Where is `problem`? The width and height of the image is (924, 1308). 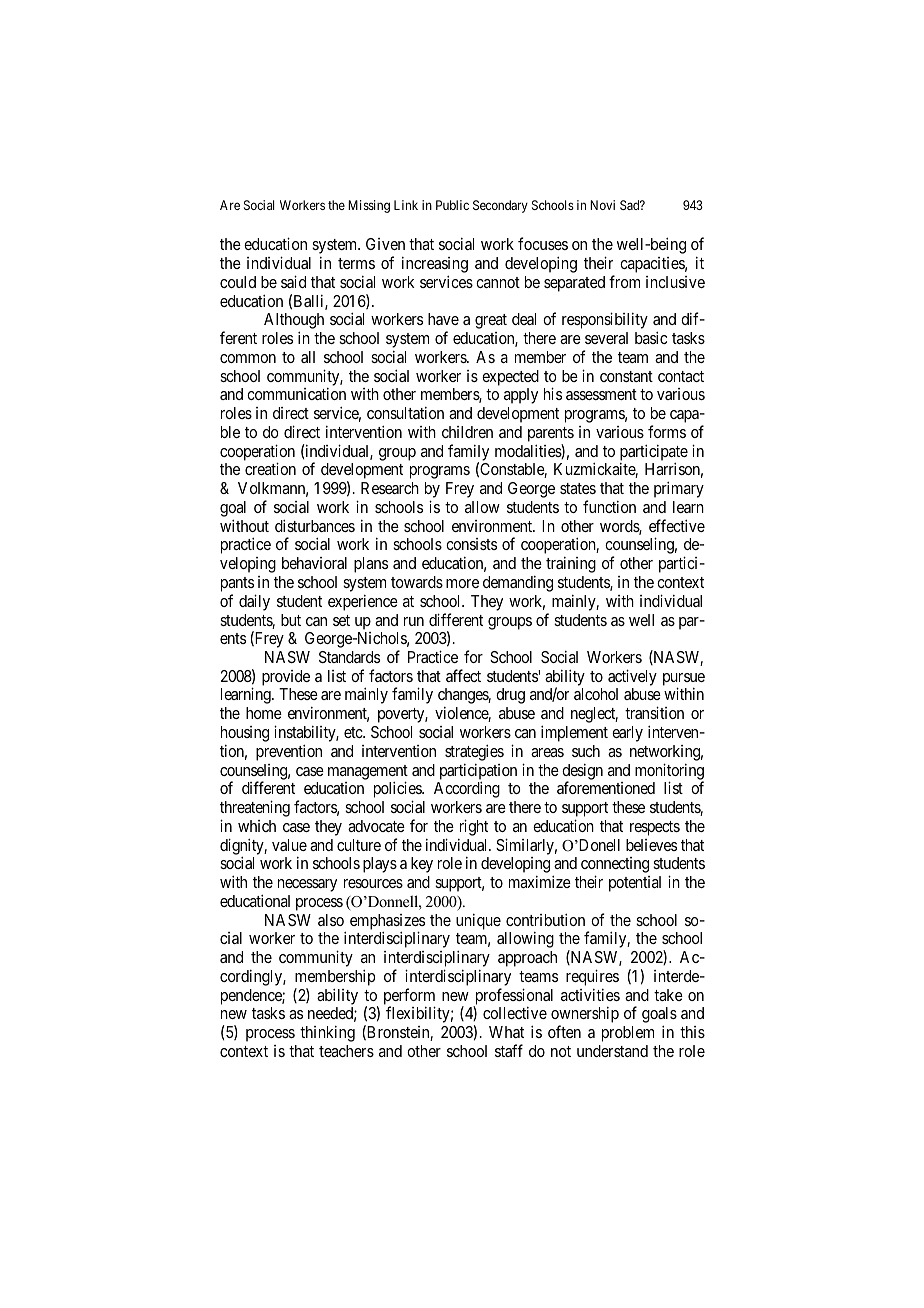
problem is located at coordinates (628, 1034).
